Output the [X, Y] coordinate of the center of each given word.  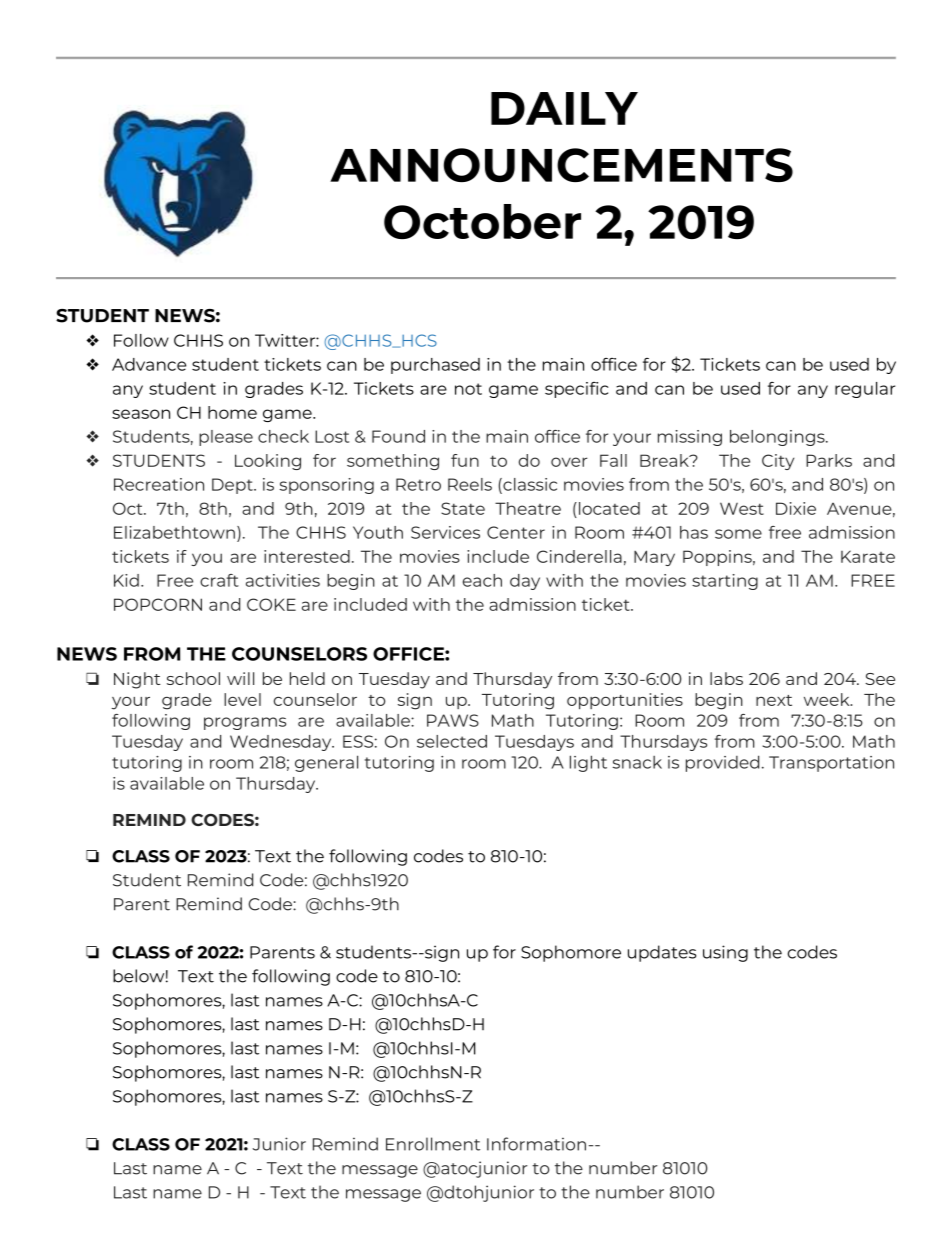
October [482, 221]
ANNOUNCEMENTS [561, 165]
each [482, 580]
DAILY [564, 108]
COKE [271, 604]
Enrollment [433, 1144]
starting [725, 582]
